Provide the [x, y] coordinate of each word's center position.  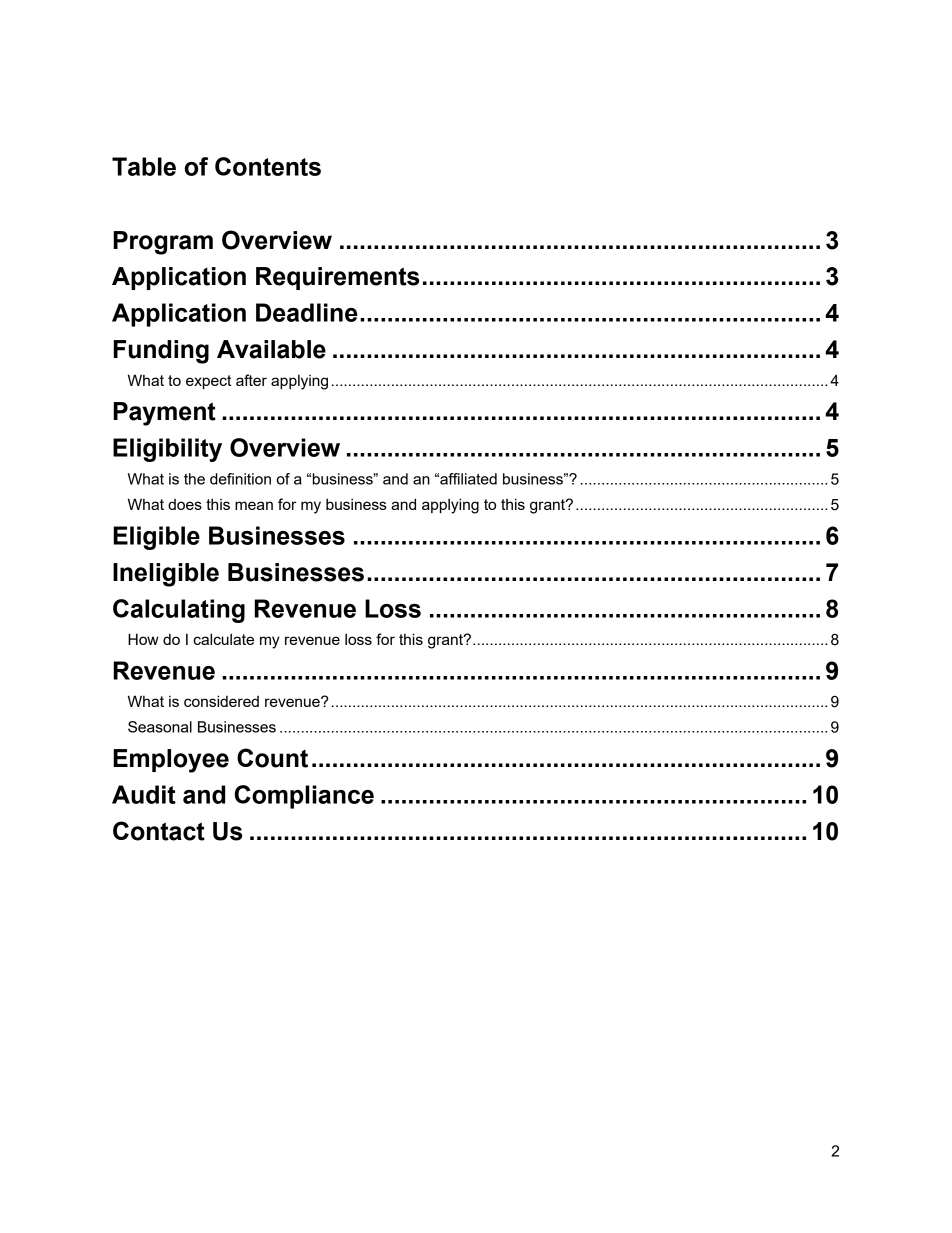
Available [271, 349]
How [143, 639]
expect [208, 382]
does [185, 504]
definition [240, 479]
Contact [159, 831]
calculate [223, 639]
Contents [268, 166]
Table [144, 166]
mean [254, 505]
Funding [161, 352]
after [251, 380]
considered [221, 701]
